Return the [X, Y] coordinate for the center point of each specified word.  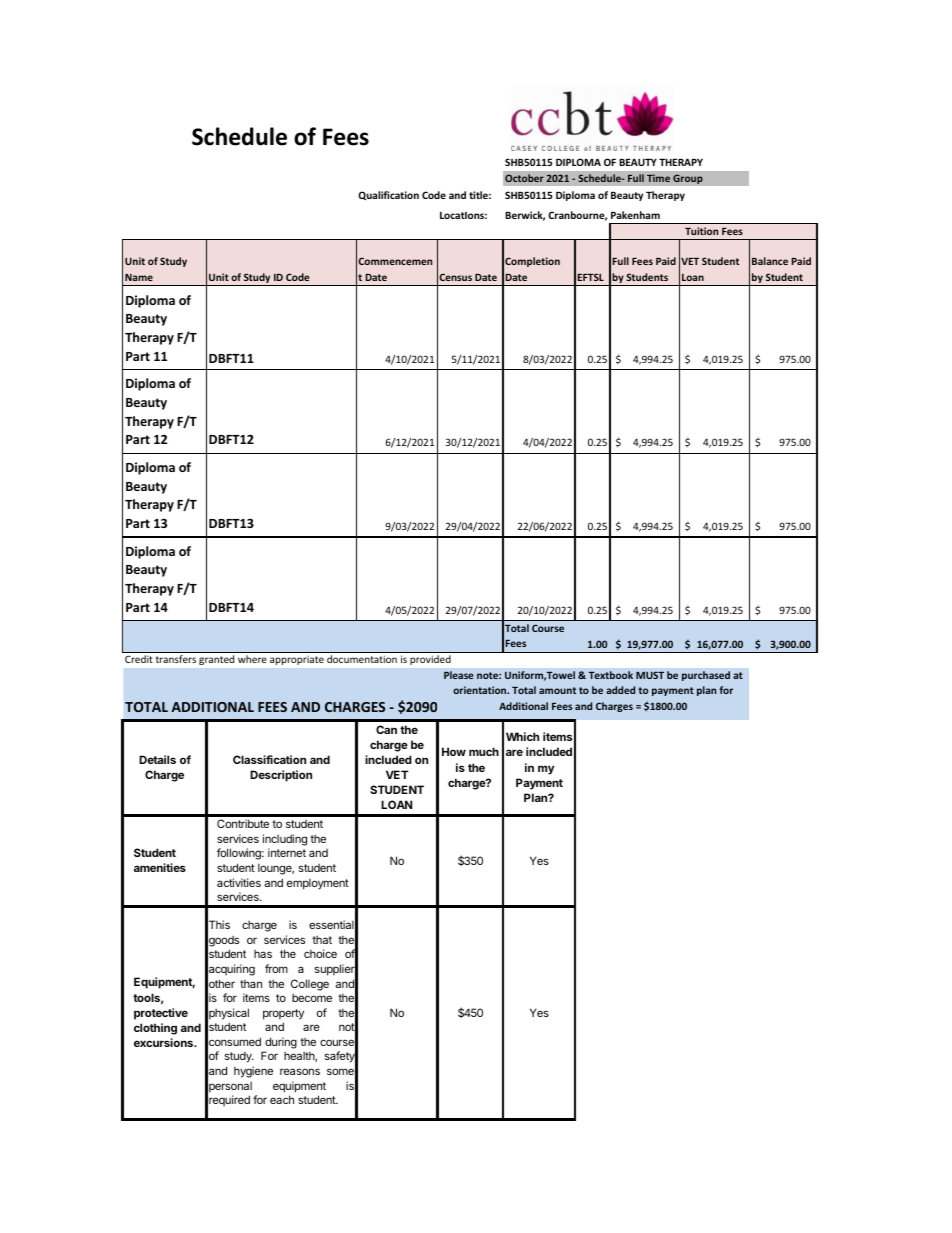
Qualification [388, 195]
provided [430, 660]
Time [658, 178]
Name [139, 277]
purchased [706, 676]
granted [216, 660]
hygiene [253, 1072]
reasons [300, 1071]
